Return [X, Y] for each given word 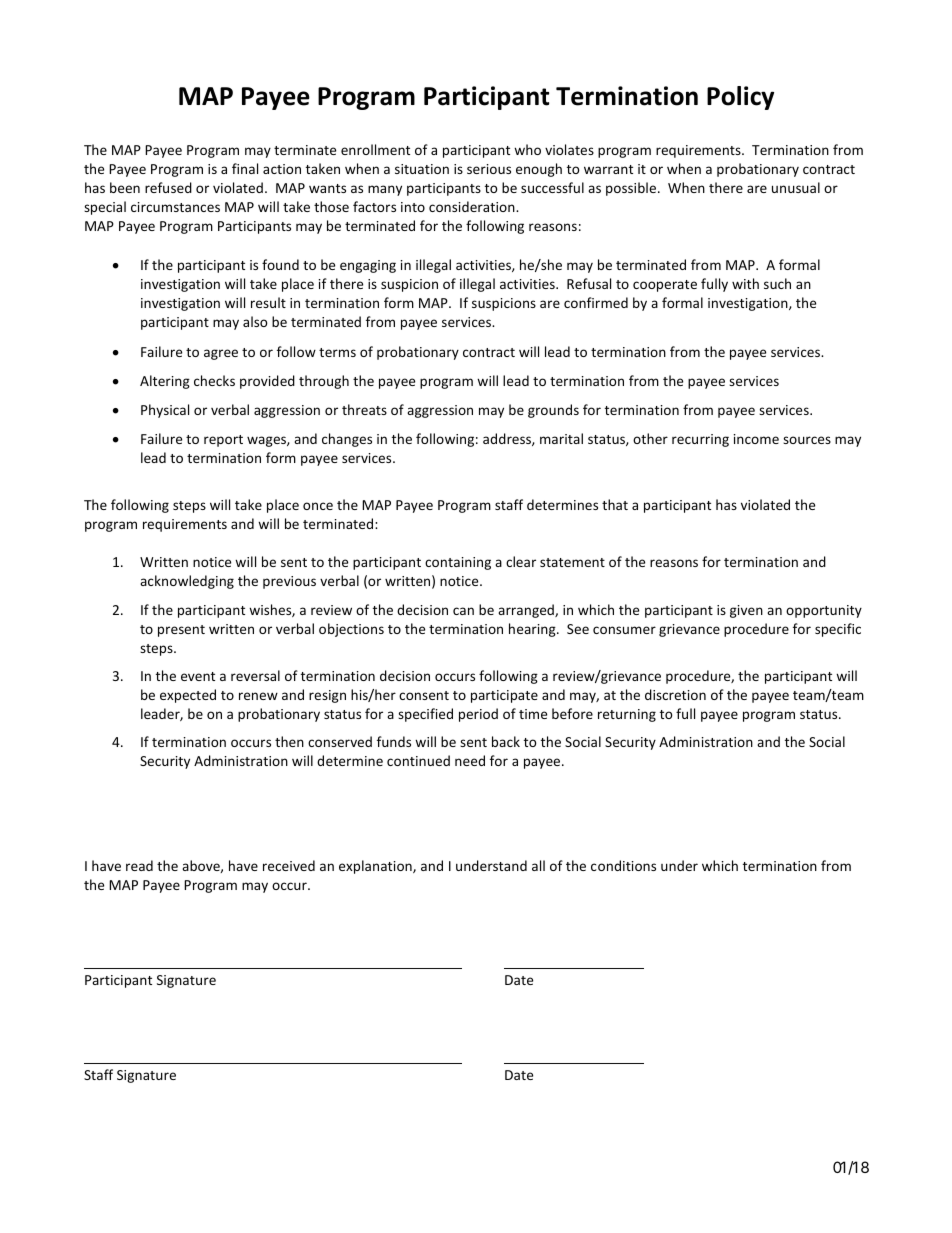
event [198, 676]
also [255, 321]
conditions [623, 865]
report [223, 441]
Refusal [589, 283]
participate [504, 696]
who [527, 149]
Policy [740, 98]
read [139, 865]
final [245, 168]
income [756, 439]
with [745, 283]
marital [561, 438]
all [538, 865]
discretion [675, 694]
